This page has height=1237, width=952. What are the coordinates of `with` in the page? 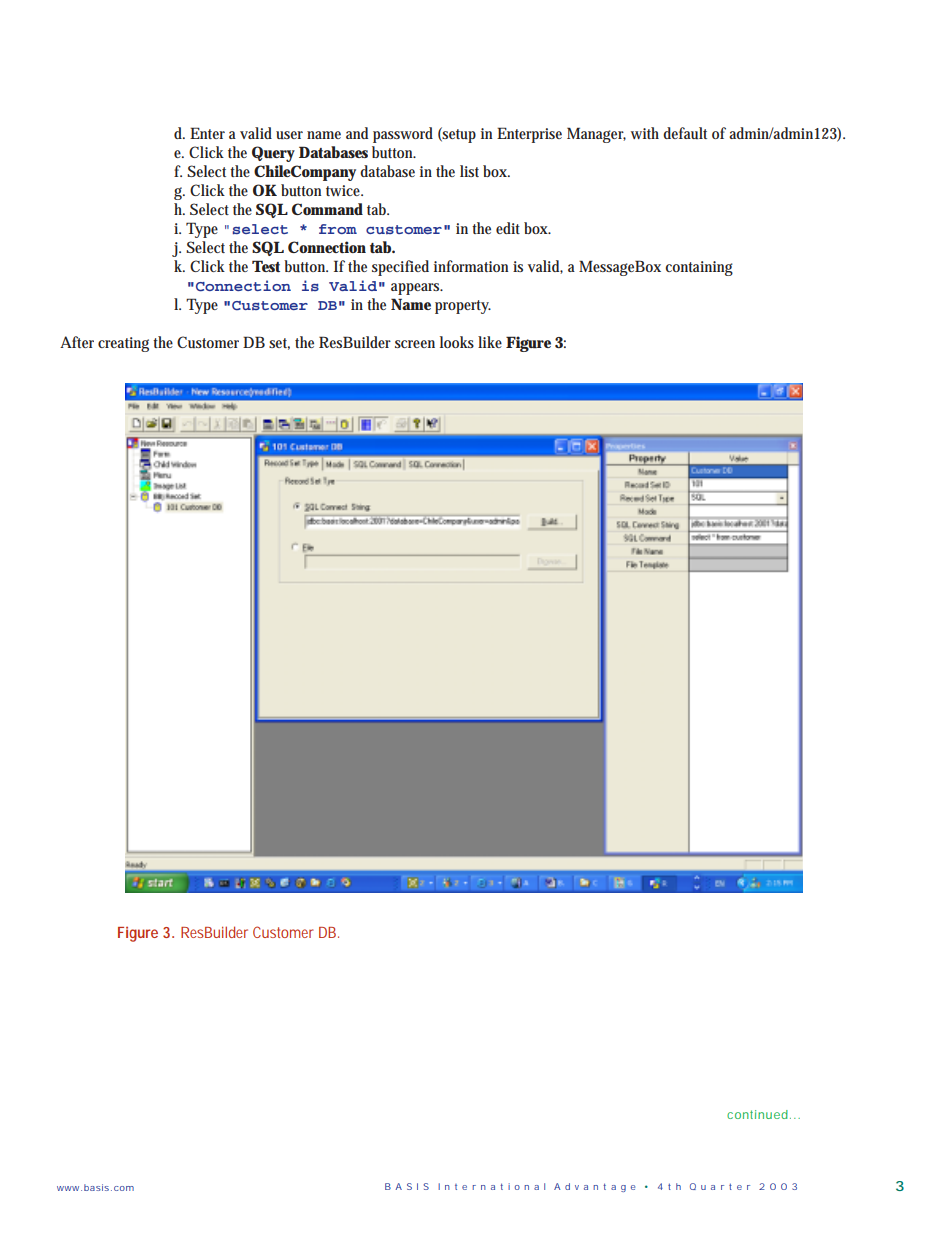 It's located at (645, 133).
